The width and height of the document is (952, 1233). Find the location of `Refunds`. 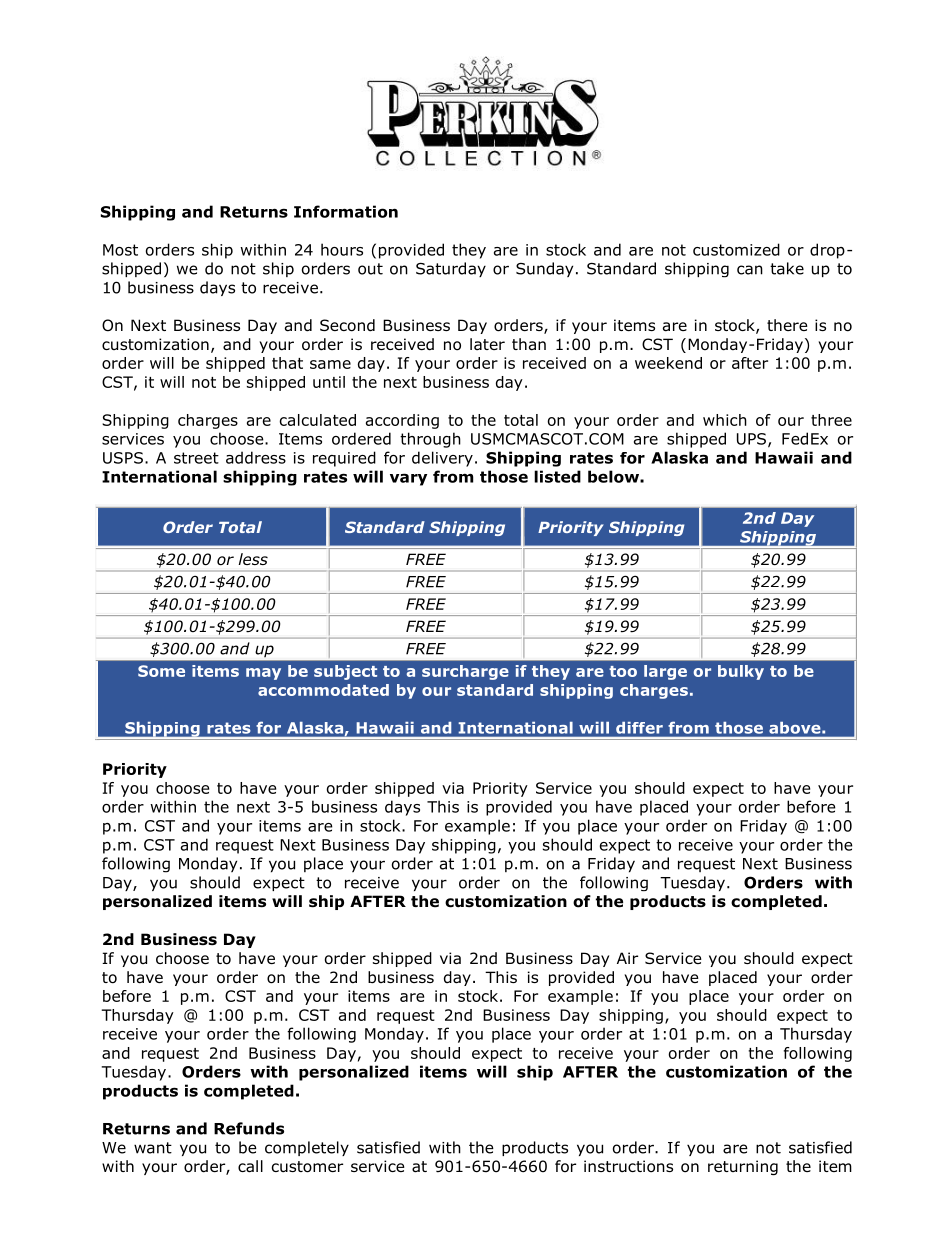

Refunds is located at coordinates (249, 1128).
